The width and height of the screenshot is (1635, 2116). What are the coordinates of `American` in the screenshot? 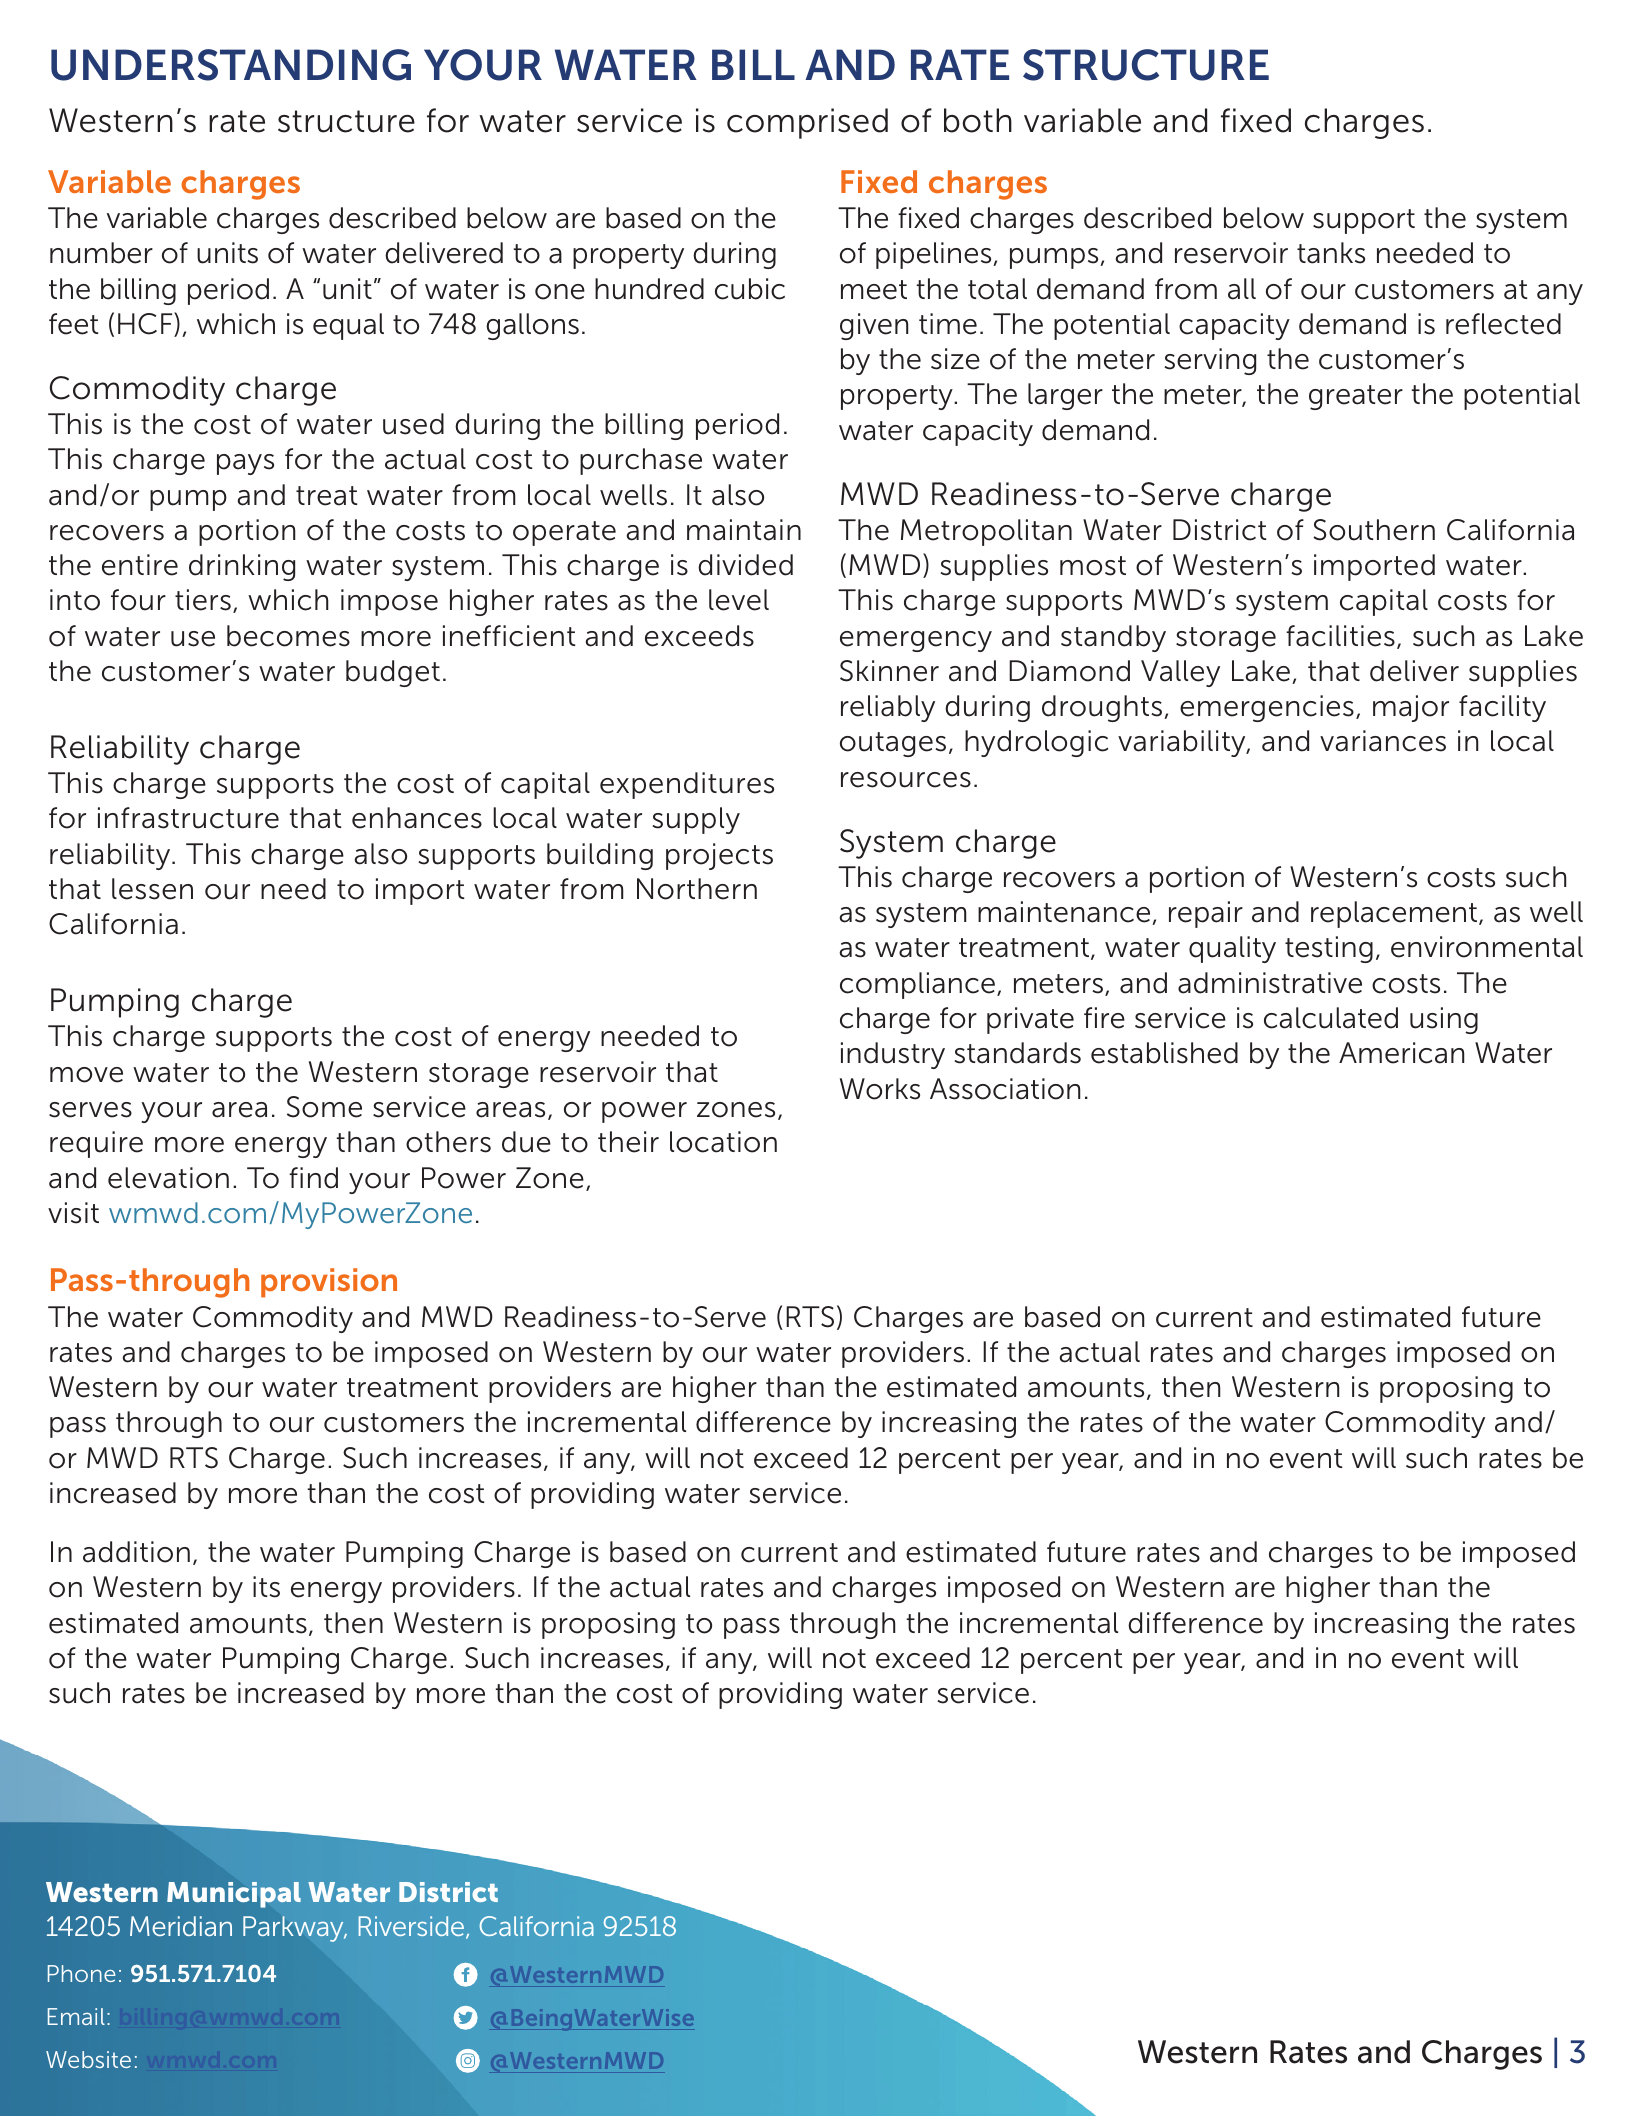 It's located at (1401, 1053).
